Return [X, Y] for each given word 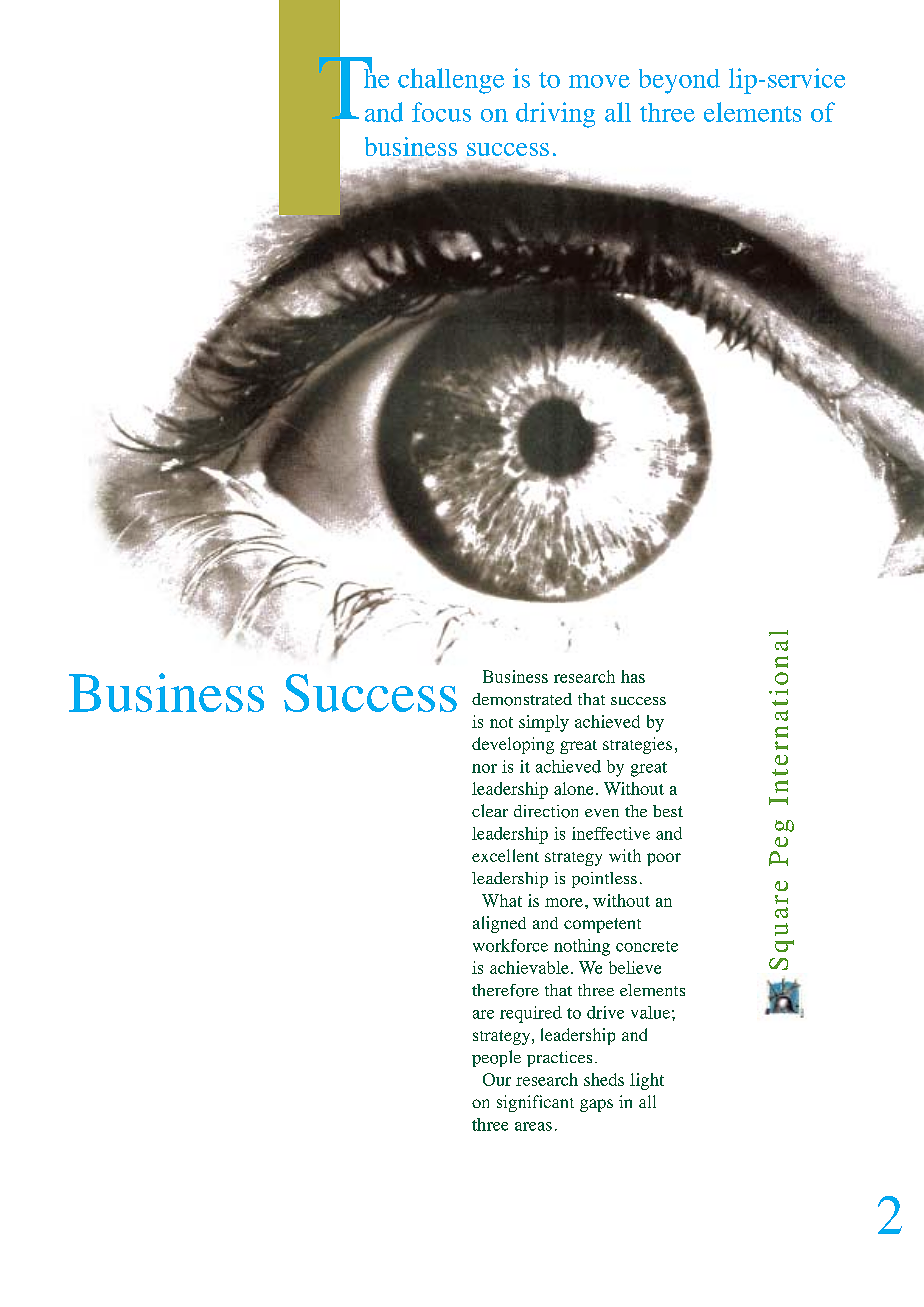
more [564, 902]
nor [484, 768]
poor [664, 859]
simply [544, 723]
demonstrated [522, 699]
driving [555, 115]
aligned [499, 924]
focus [441, 112]
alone [573, 788]
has [633, 676]
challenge [451, 81]
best [668, 811]
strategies [637, 745]
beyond [679, 81]
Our [497, 1079]
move [599, 81]
